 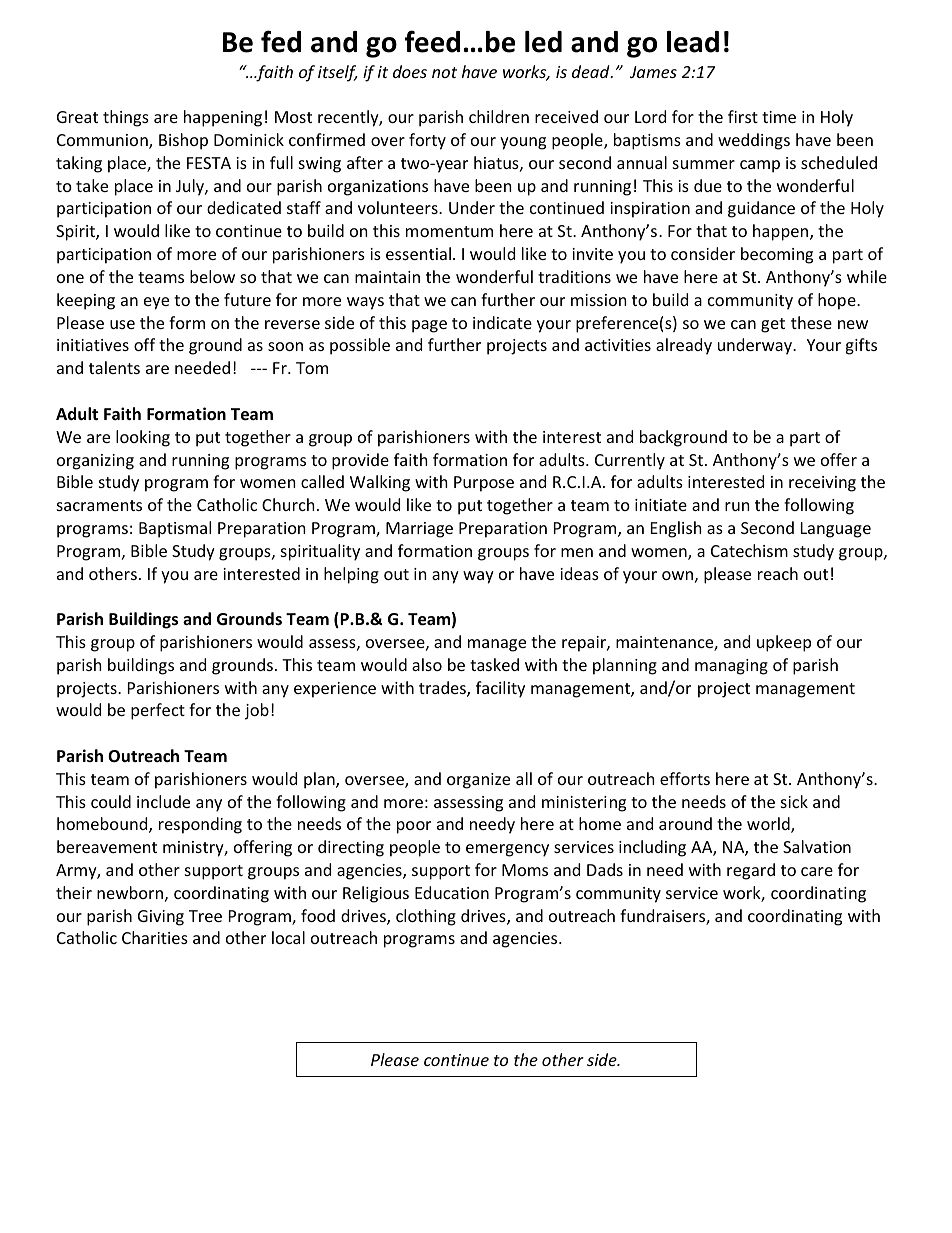 I want to click on time, so click(x=779, y=117).
